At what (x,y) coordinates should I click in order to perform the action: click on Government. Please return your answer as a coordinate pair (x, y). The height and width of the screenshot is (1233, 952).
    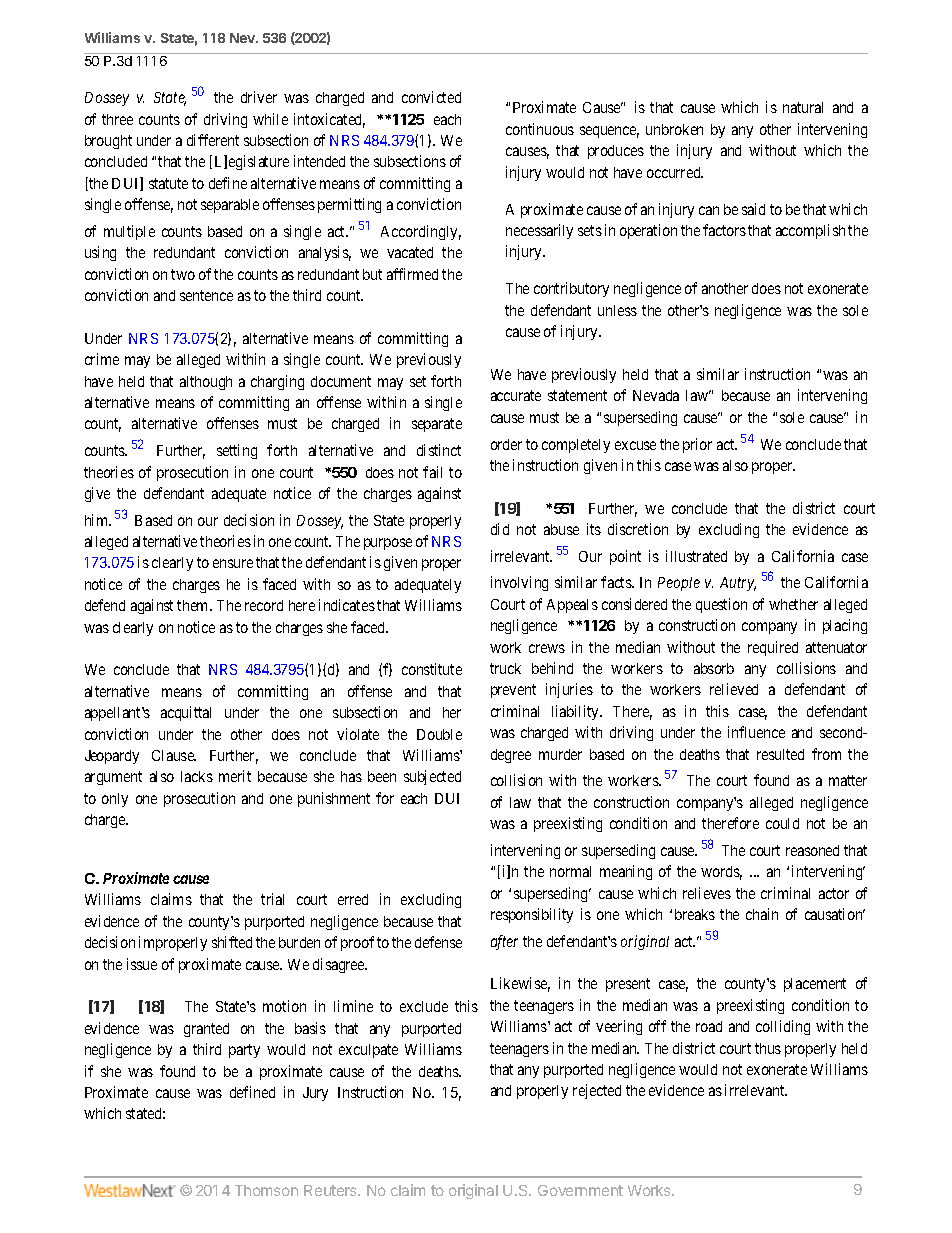
    Looking at the image, I should click on (580, 1190).
